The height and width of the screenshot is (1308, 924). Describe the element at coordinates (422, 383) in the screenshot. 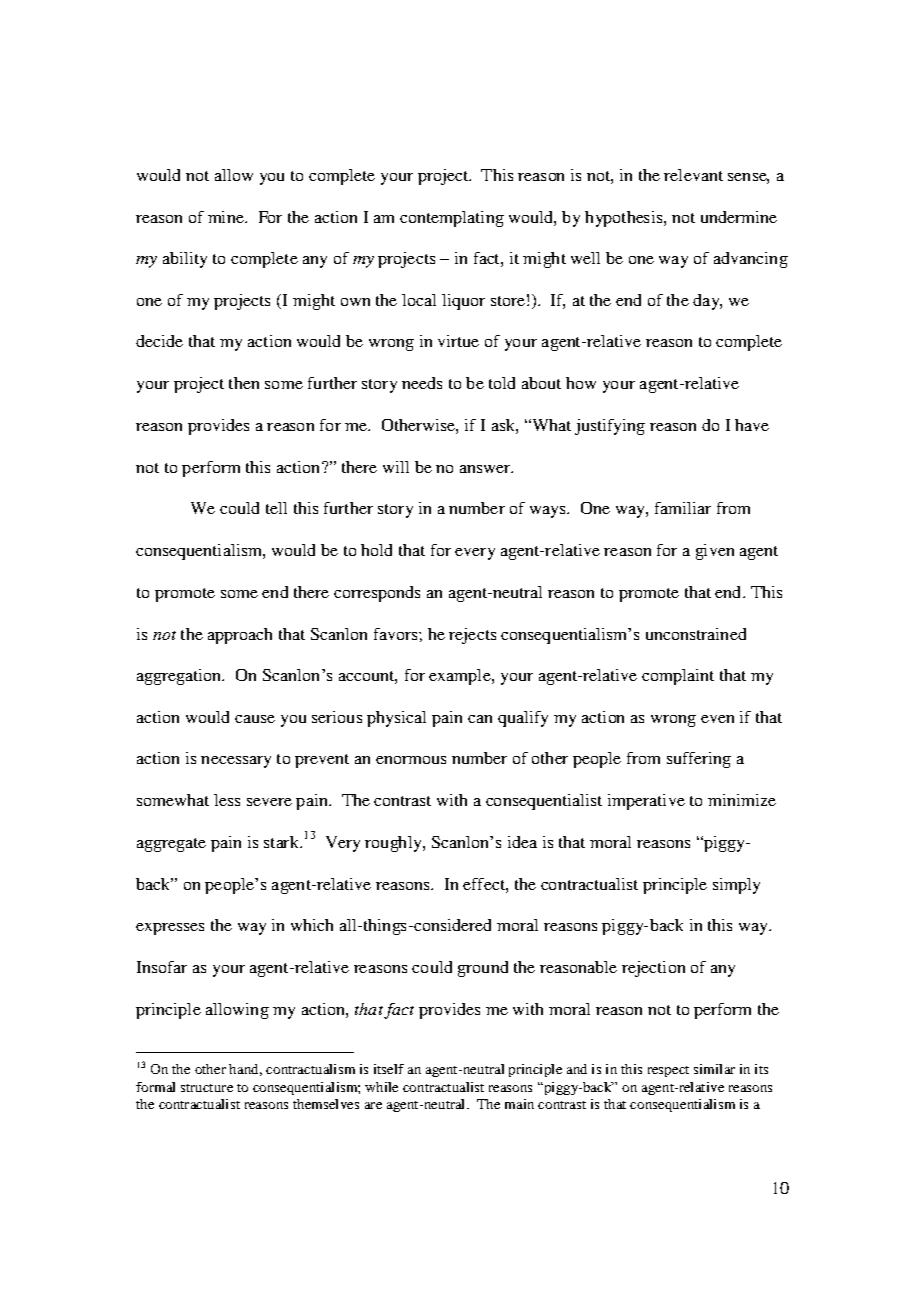

I see `needs` at that location.
